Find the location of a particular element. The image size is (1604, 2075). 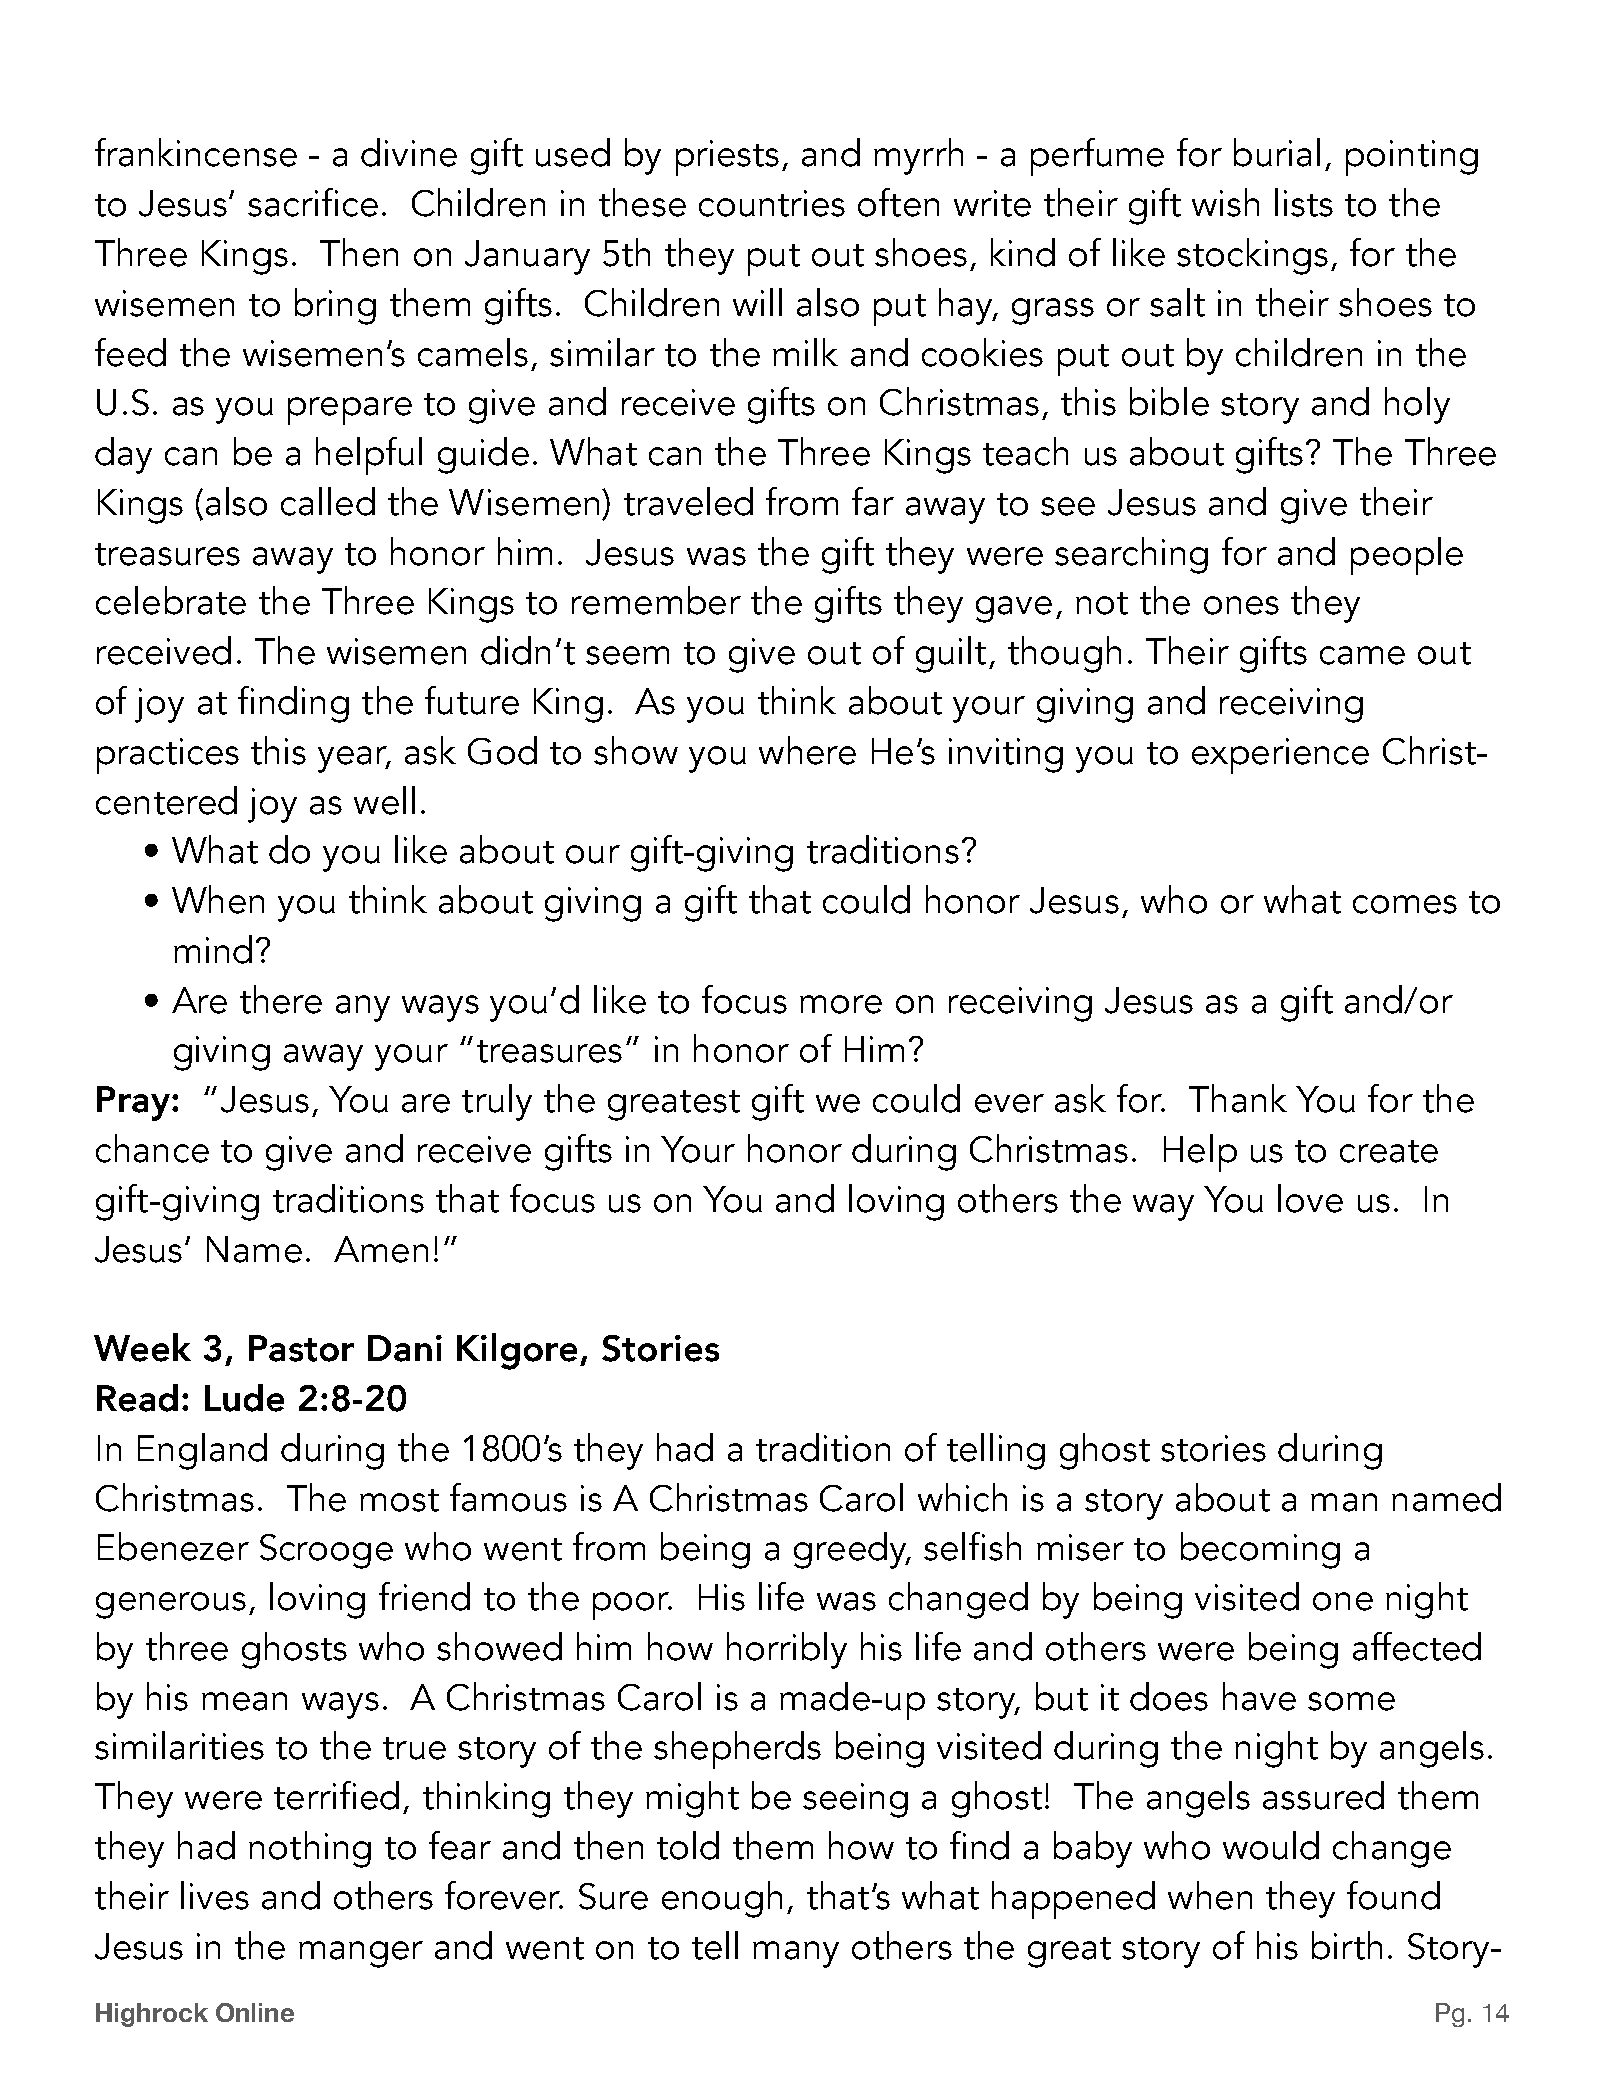

enough is located at coordinates (722, 1899).
